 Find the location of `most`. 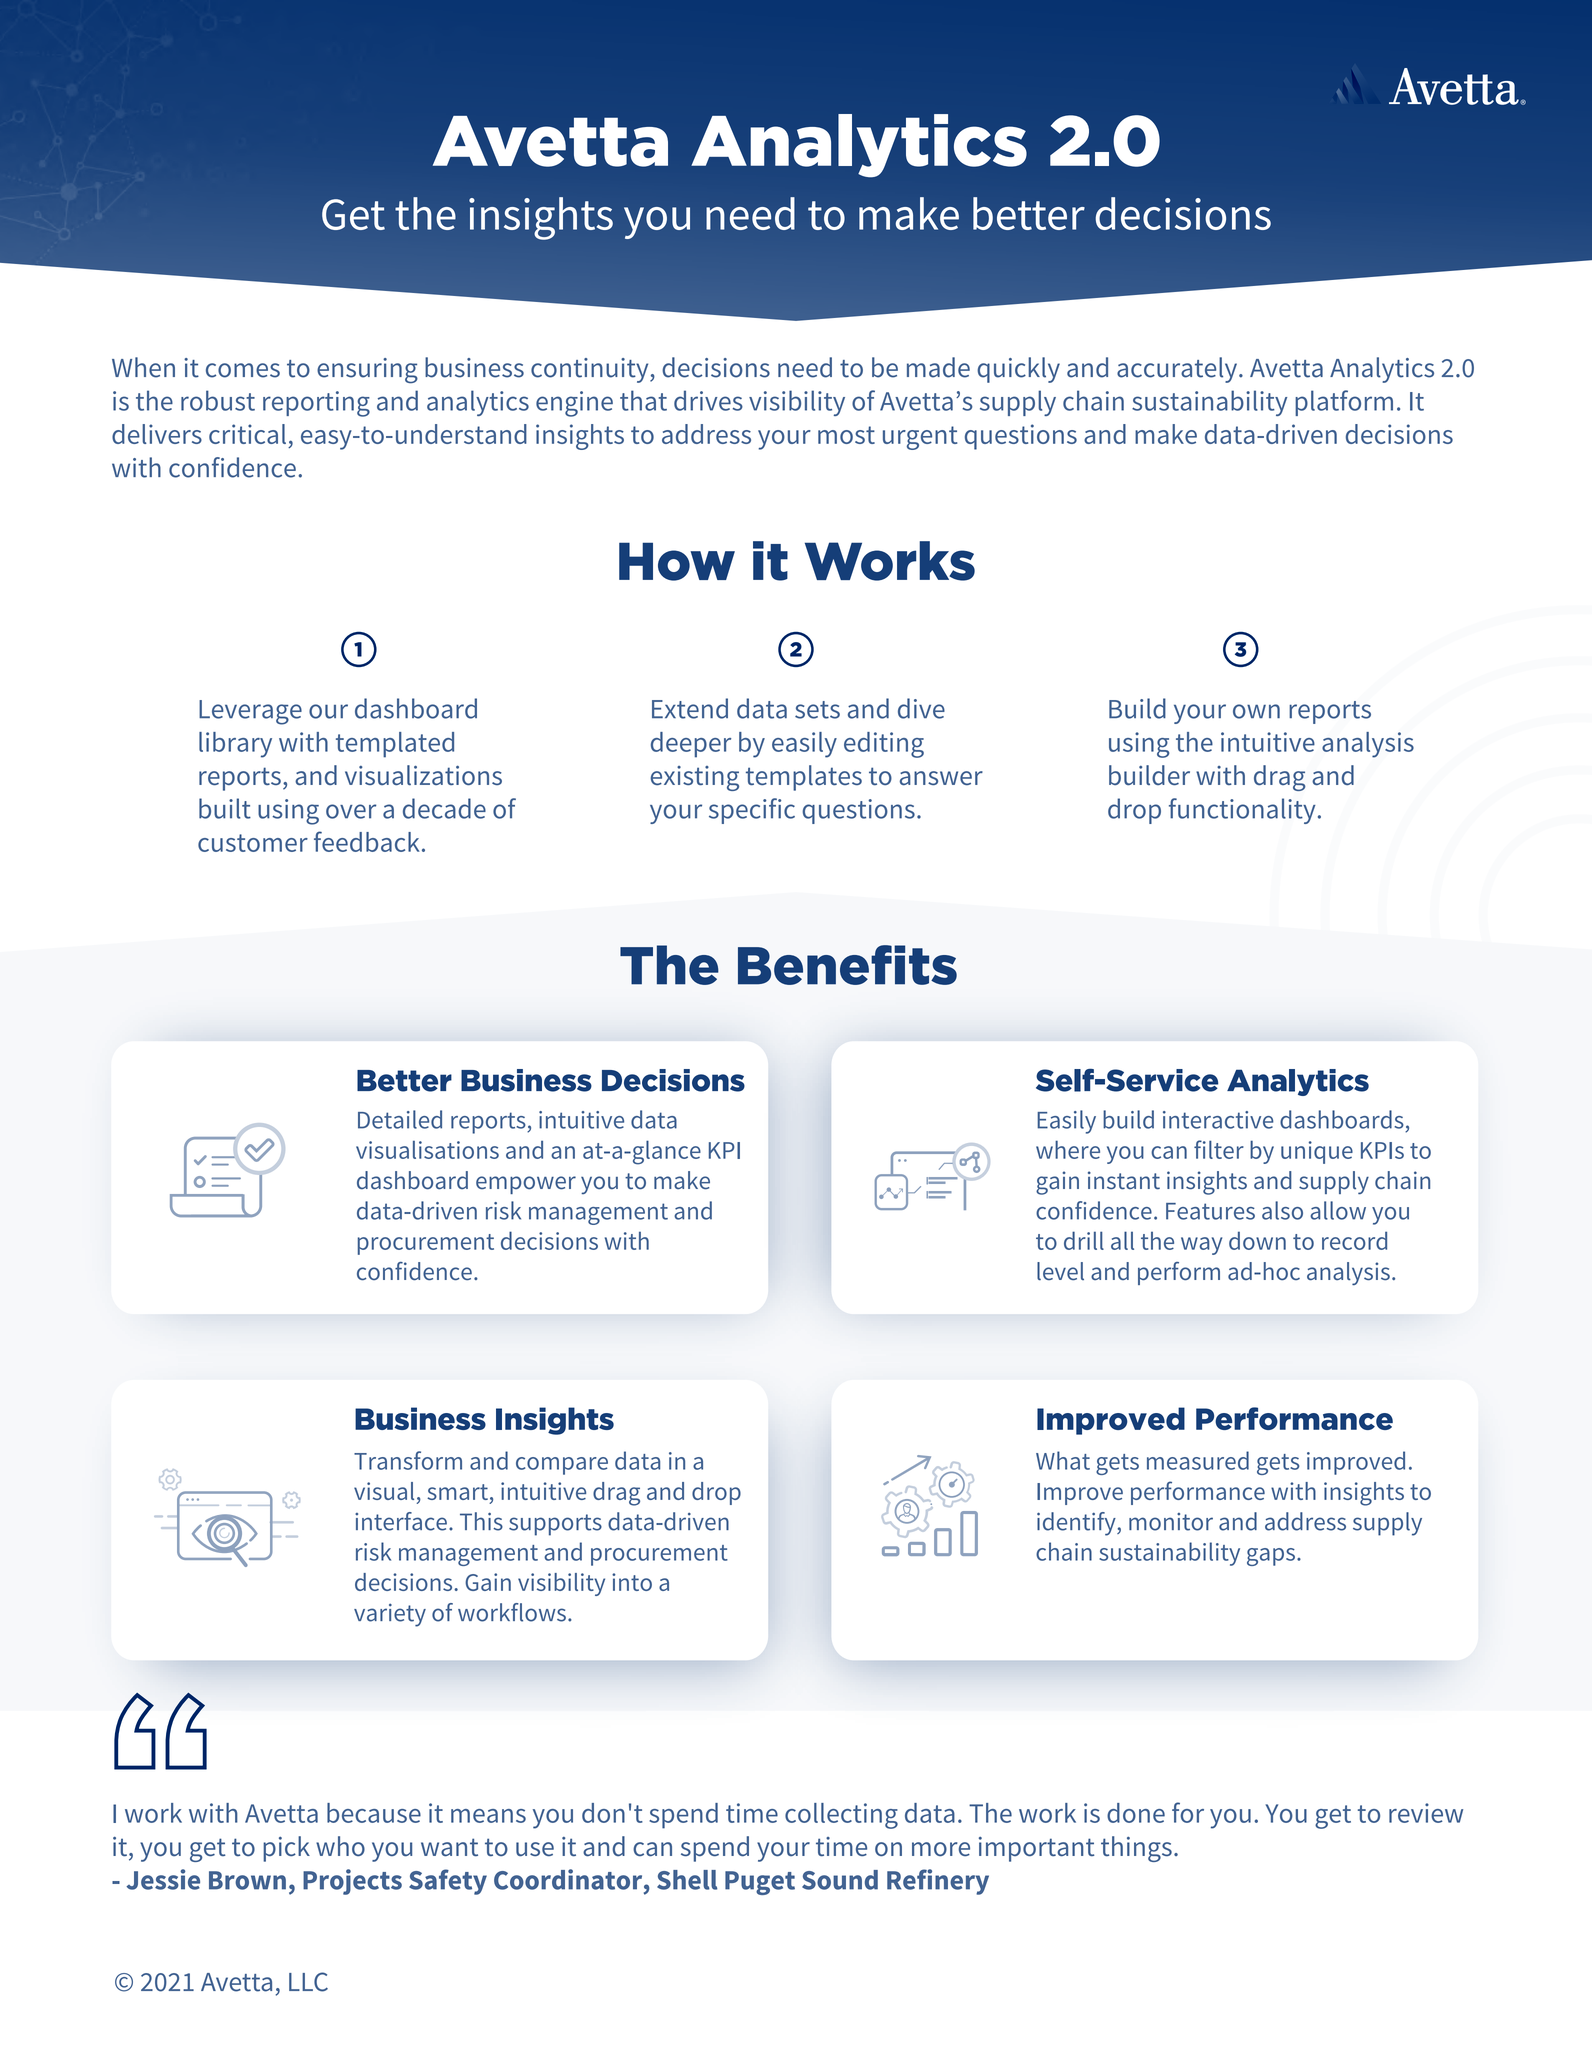

most is located at coordinates (846, 435).
